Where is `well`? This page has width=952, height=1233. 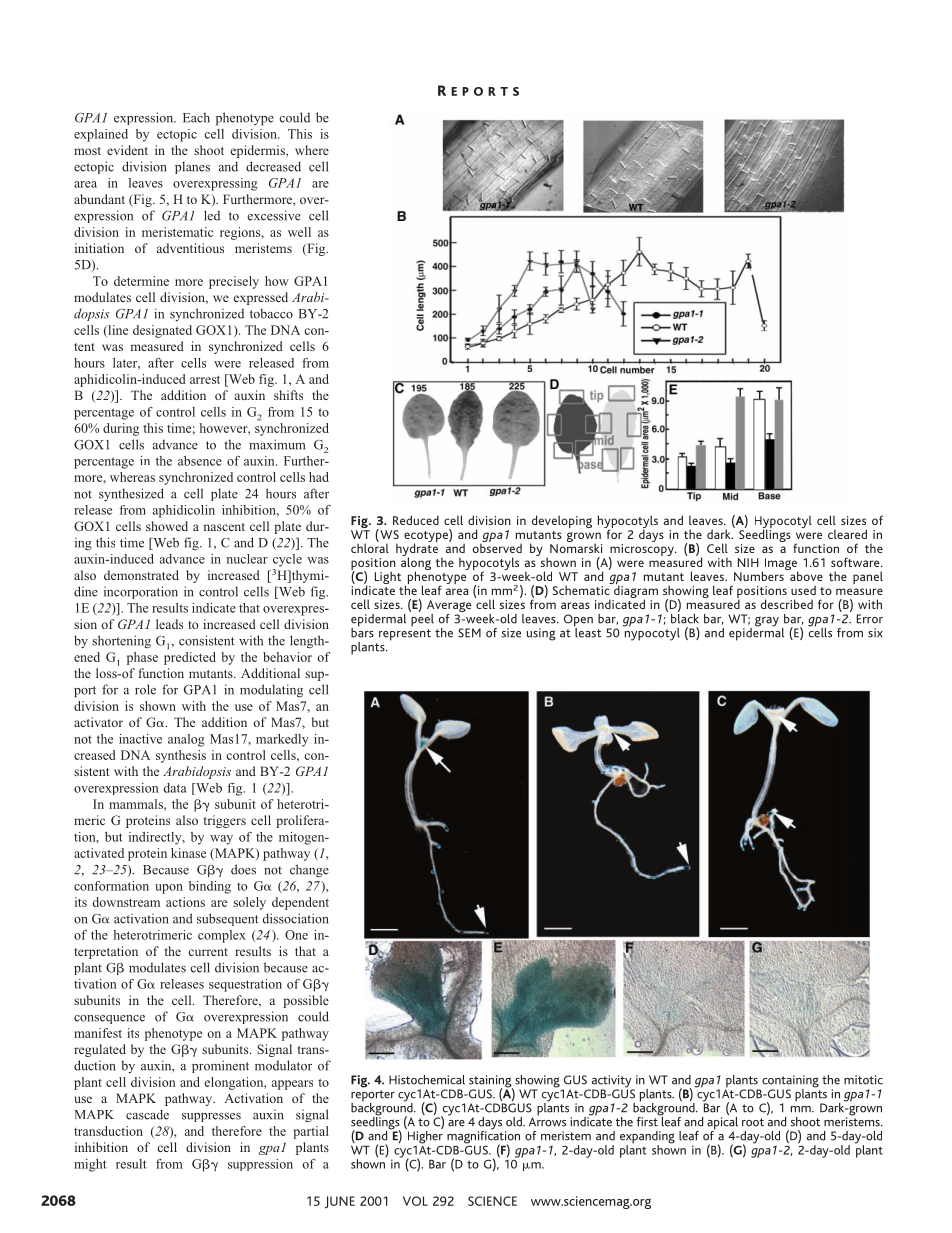 well is located at coordinates (299, 232).
